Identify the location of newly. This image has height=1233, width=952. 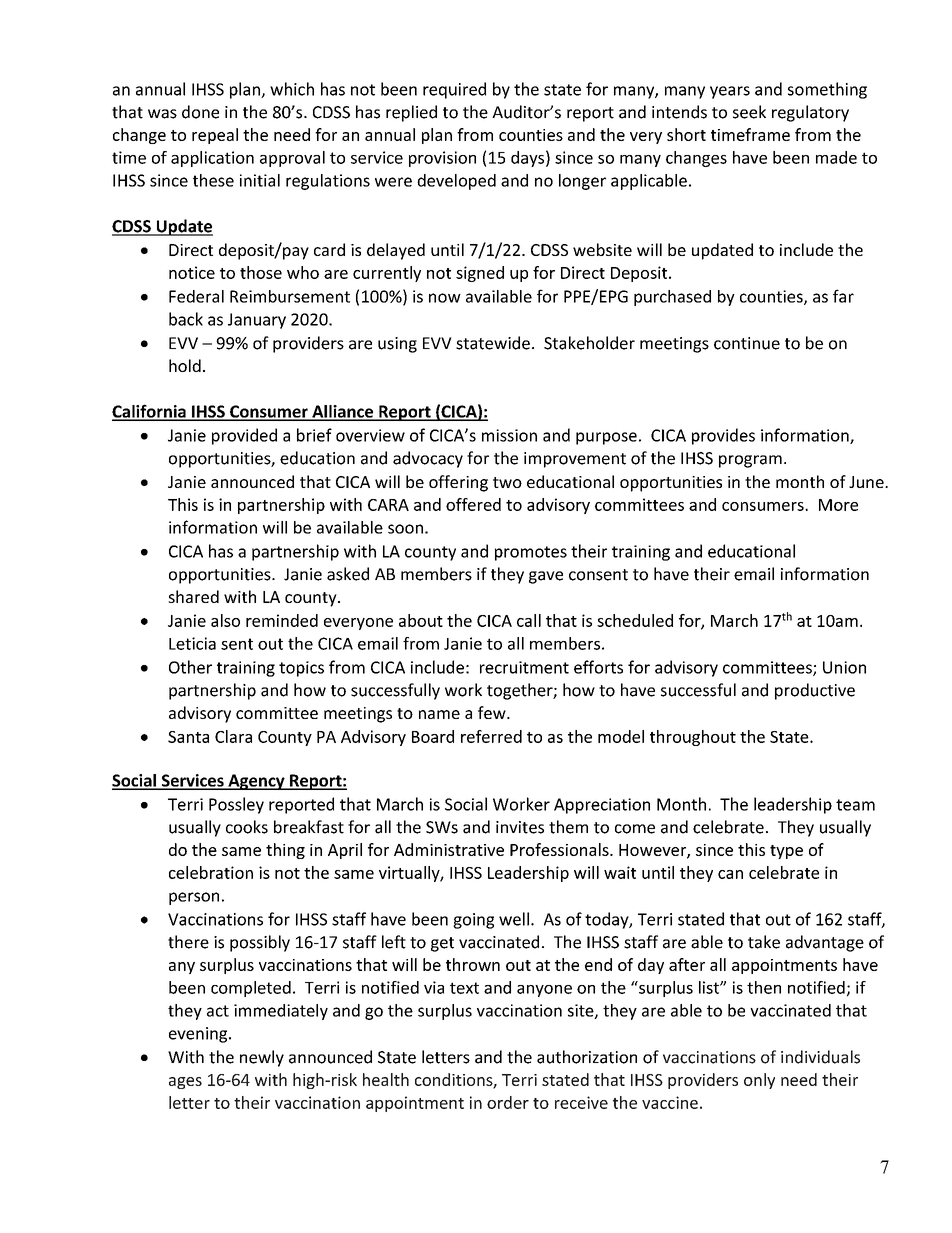
(262, 1058).
